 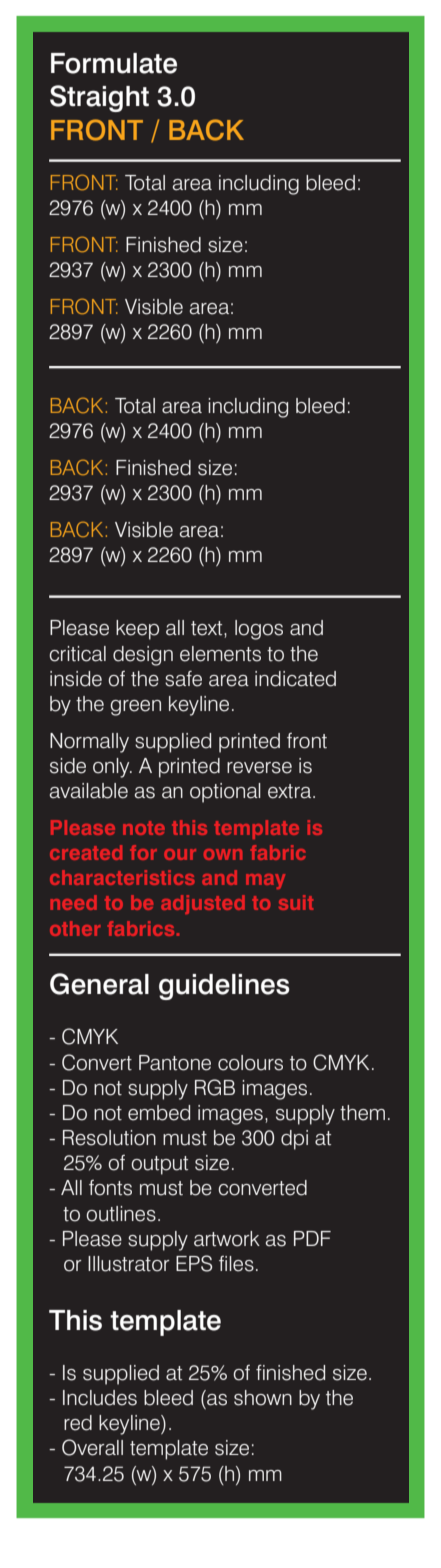 What do you see at coordinates (215, 1087) in the image?
I see `RGB` at bounding box center [215, 1087].
